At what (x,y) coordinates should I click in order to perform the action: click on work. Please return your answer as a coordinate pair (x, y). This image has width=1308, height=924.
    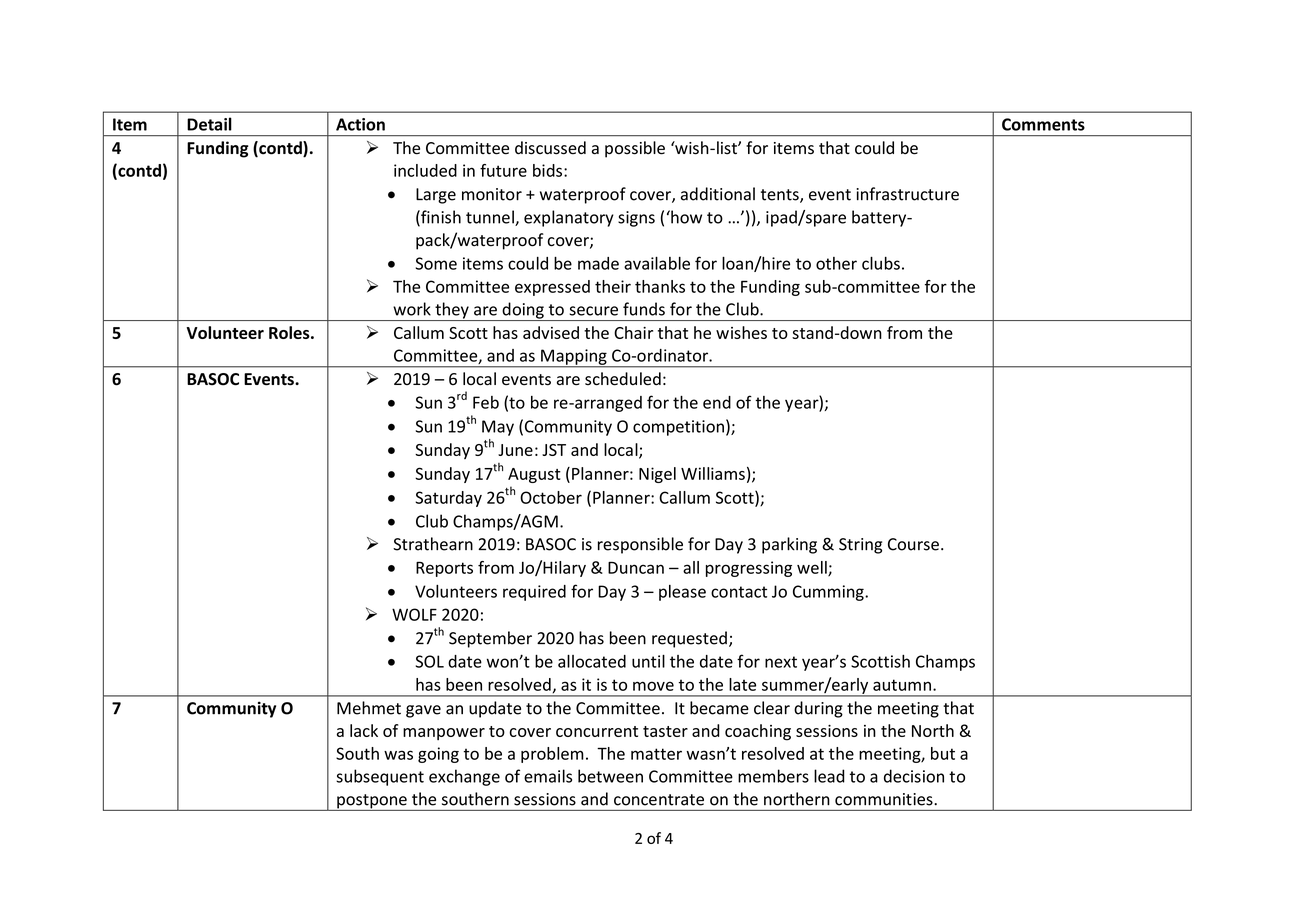
    Looking at the image, I should click on (412, 309).
